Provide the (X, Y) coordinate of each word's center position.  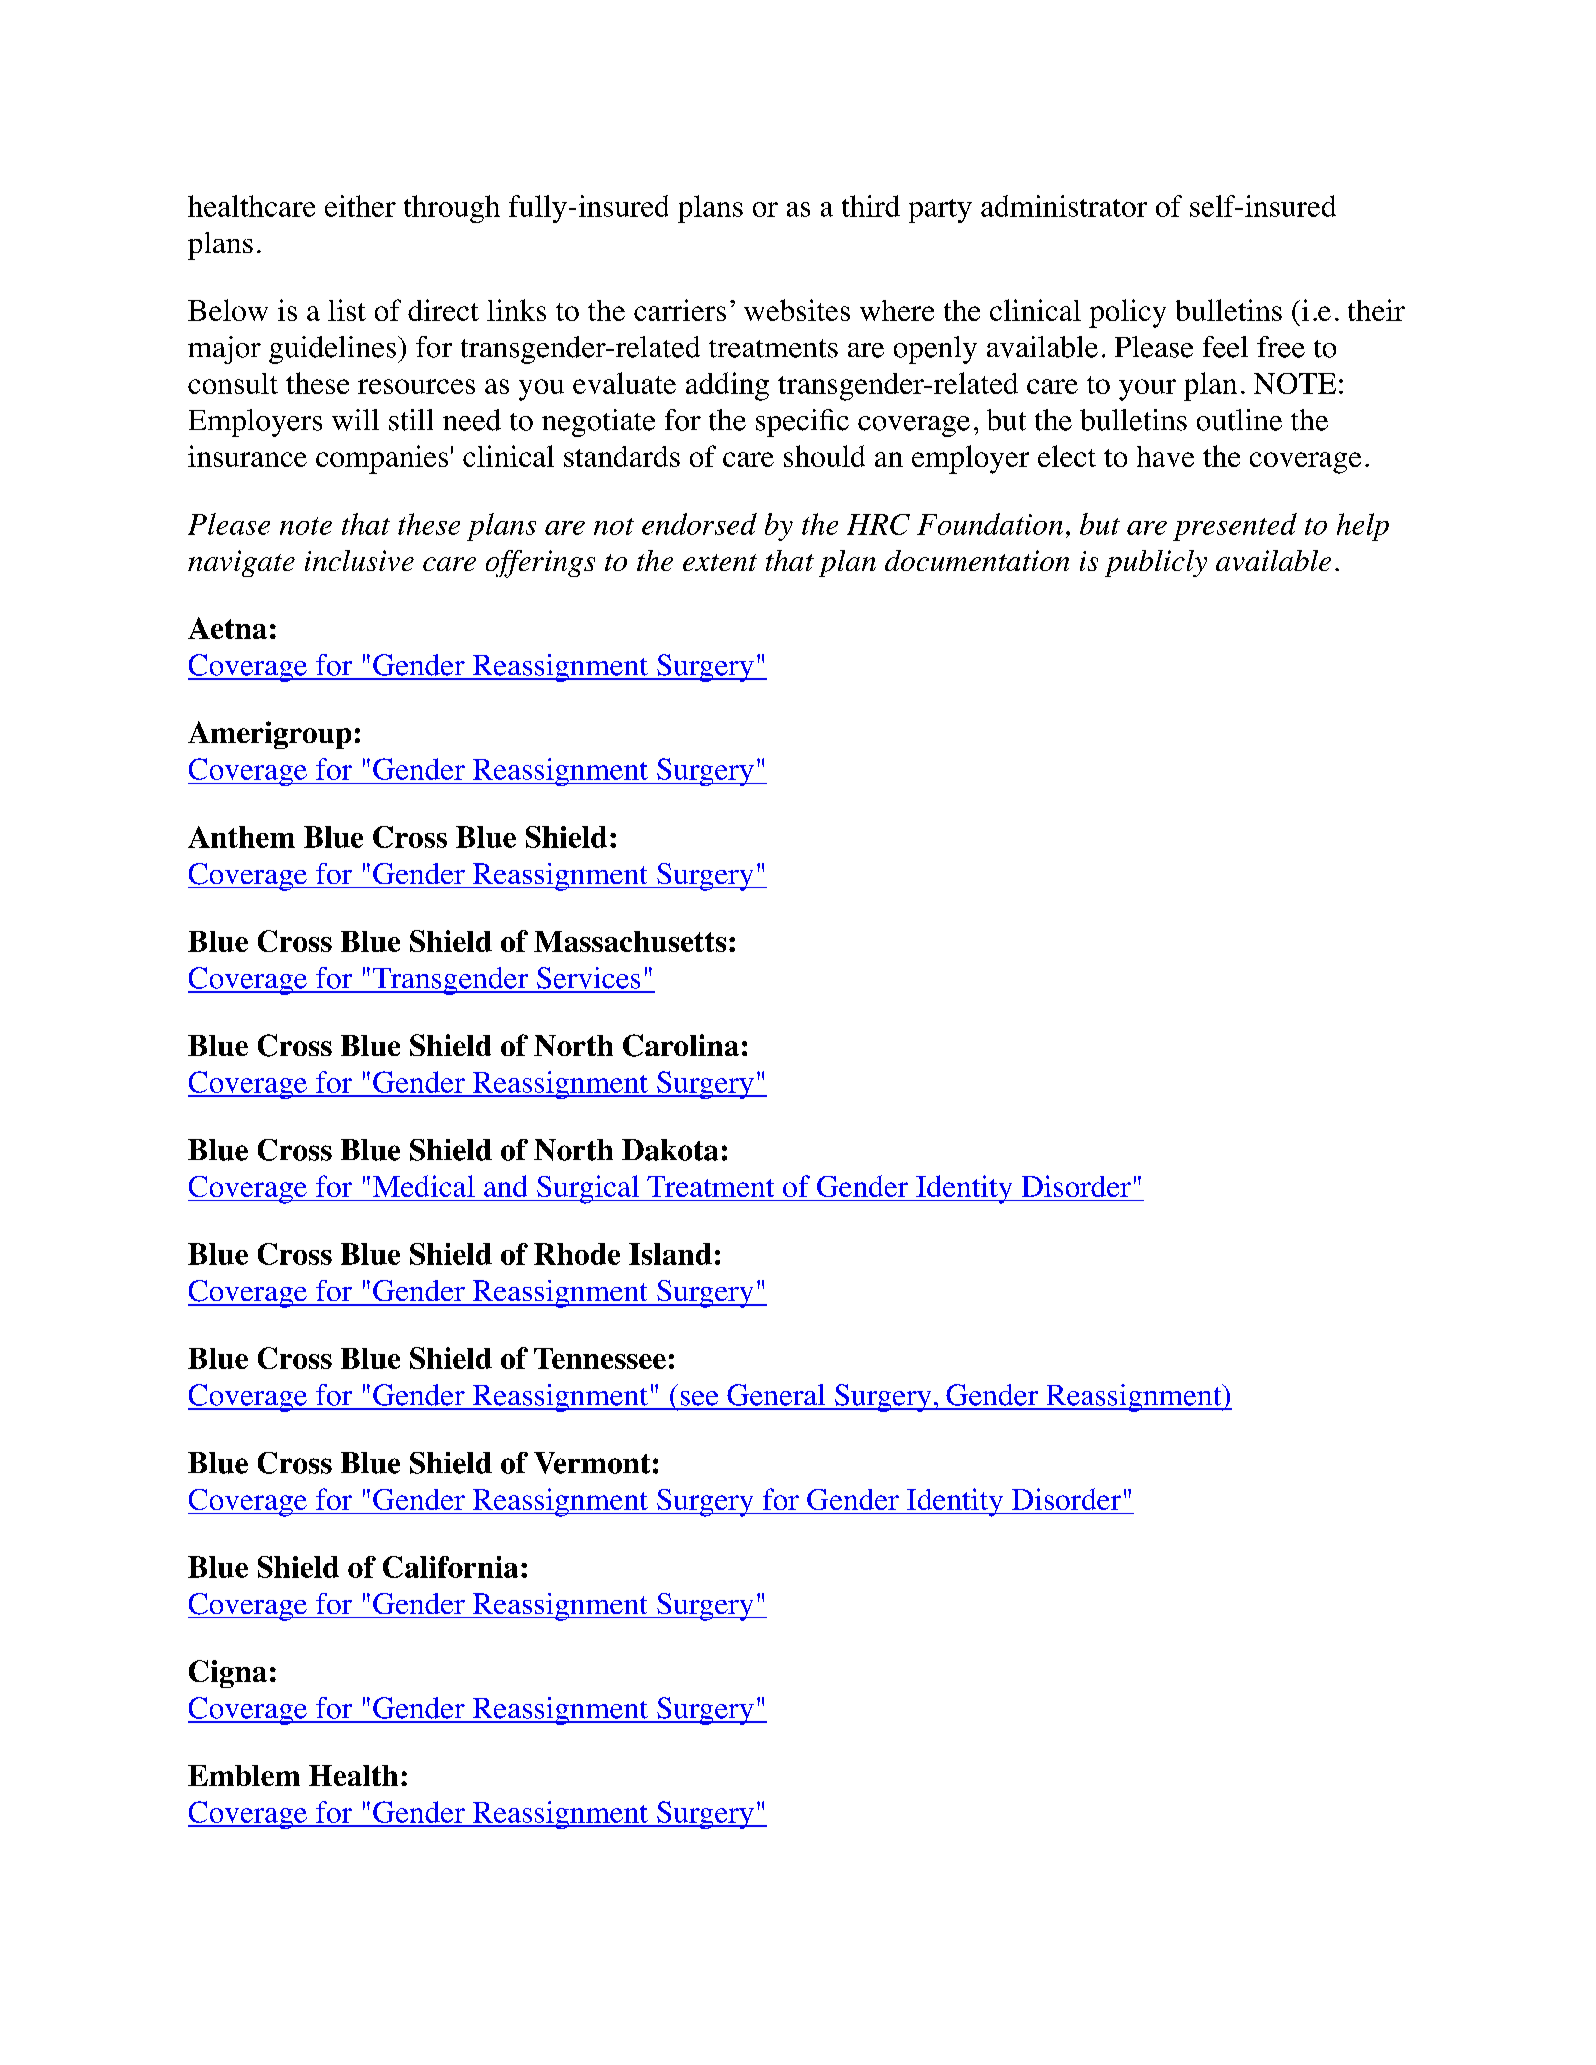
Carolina (681, 1045)
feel (1225, 347)
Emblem (244, 1775)
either (360, 206)
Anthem (241, 837)
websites (797, 310)
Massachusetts (630, 941)
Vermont (592, 1463)
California (450, 1567)
